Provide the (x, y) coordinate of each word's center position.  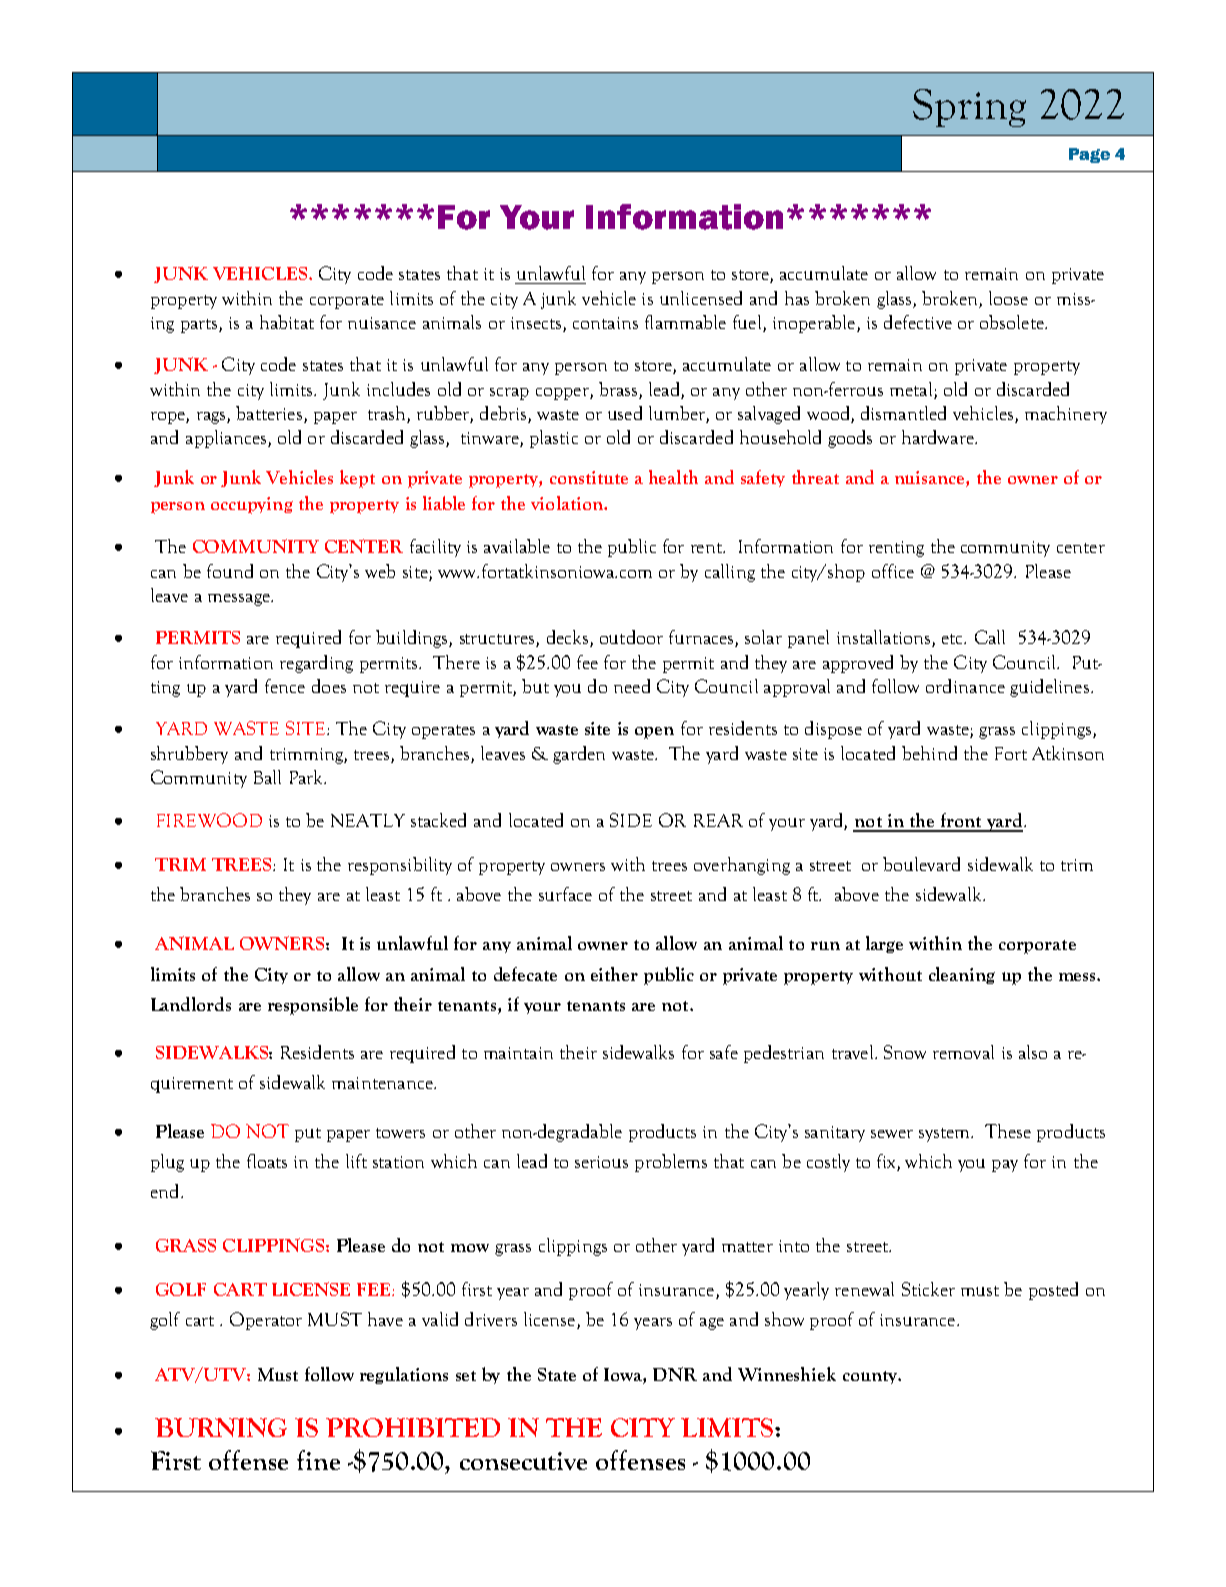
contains (605, 323)
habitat (287, 322)
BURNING (221, 1427)
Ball (267, 777)
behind (929, 753)
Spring (969, 108)
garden (579, 755)
